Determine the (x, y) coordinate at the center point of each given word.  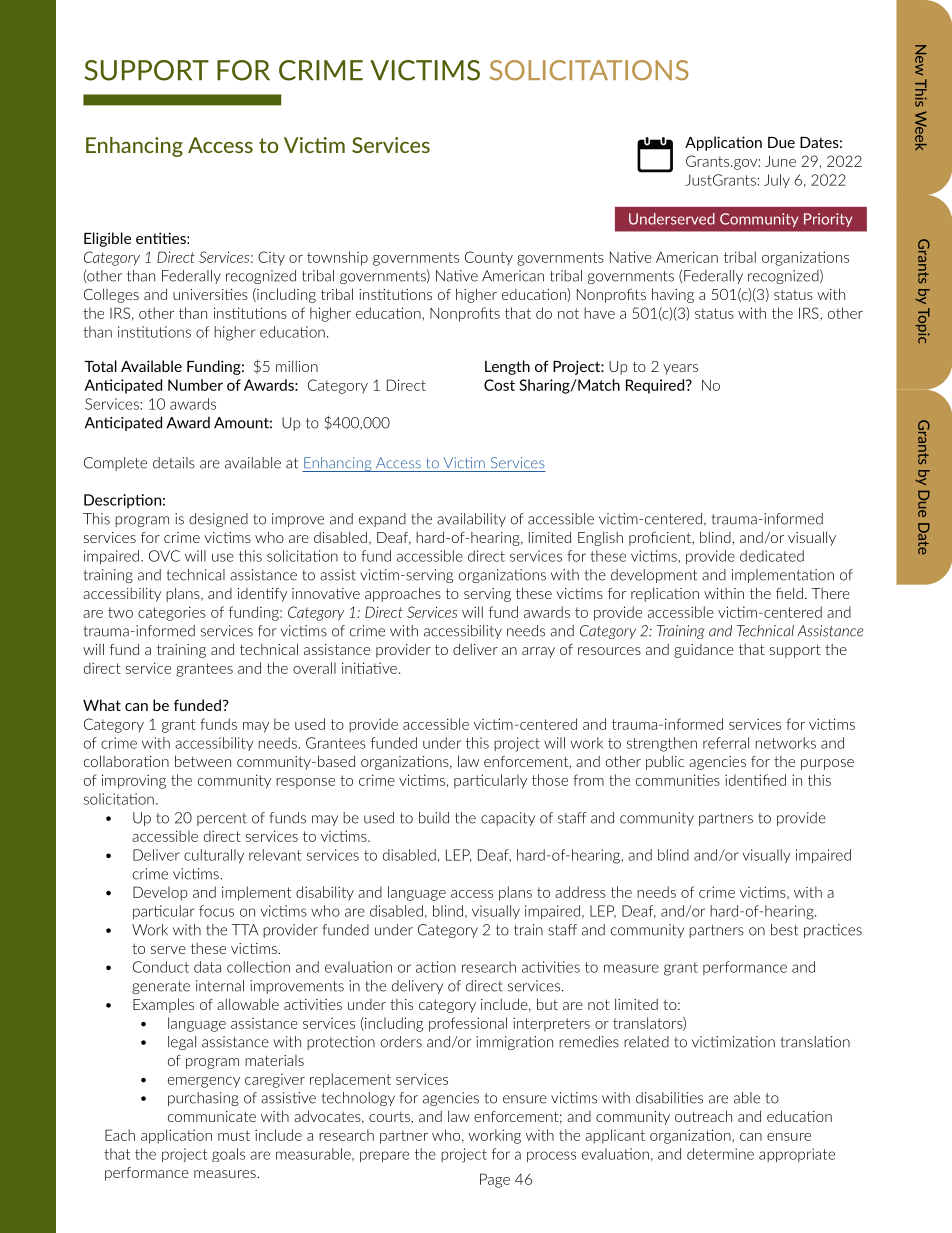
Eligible (107, 239)
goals (228, 1155)
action (436, 967)
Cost (499, 385)
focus (216, 911)
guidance (704, 651)
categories (172, 613)
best (784, 930)
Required (656, 386)
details (174, 463)
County (489, 258)
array (538, 652)
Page (495, 1180)
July (777, 181)
